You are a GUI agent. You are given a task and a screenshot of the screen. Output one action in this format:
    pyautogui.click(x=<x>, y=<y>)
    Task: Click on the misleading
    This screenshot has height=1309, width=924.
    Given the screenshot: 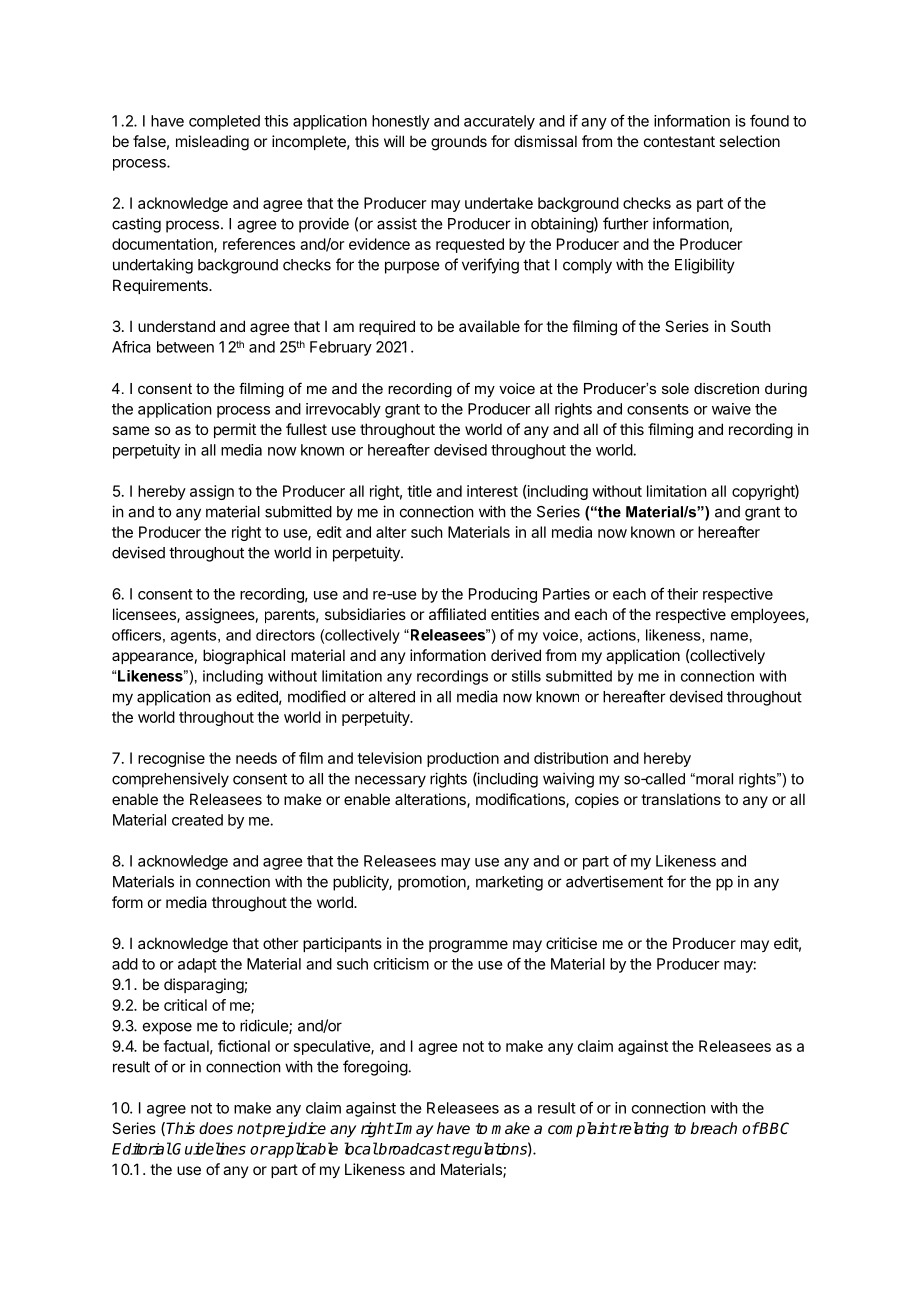 What is the action you would take?
    pyautogui.click(x=212, y=143)
